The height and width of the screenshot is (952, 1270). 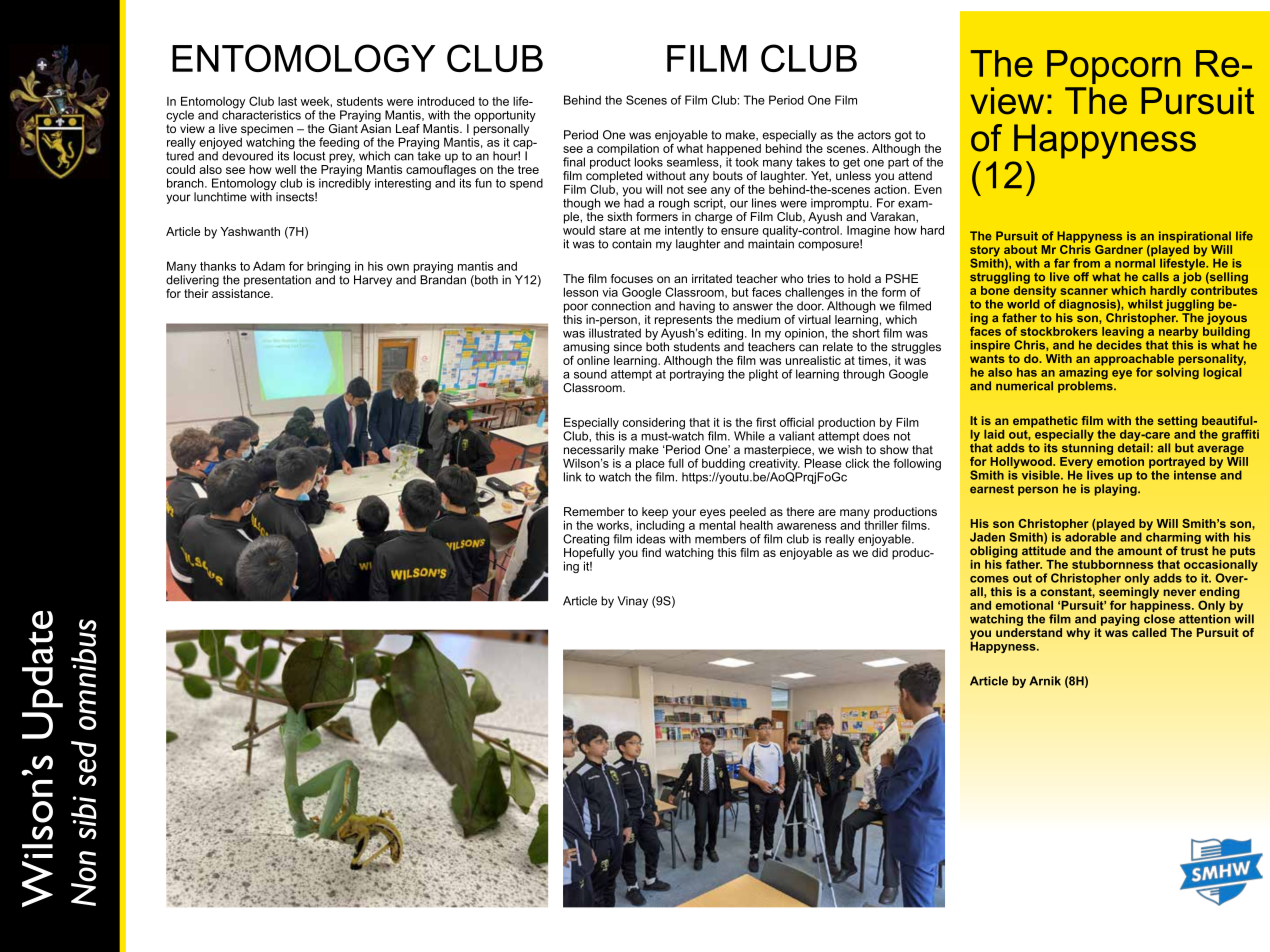 I want to click on Popcorn, so click(x=1114, y=67).
